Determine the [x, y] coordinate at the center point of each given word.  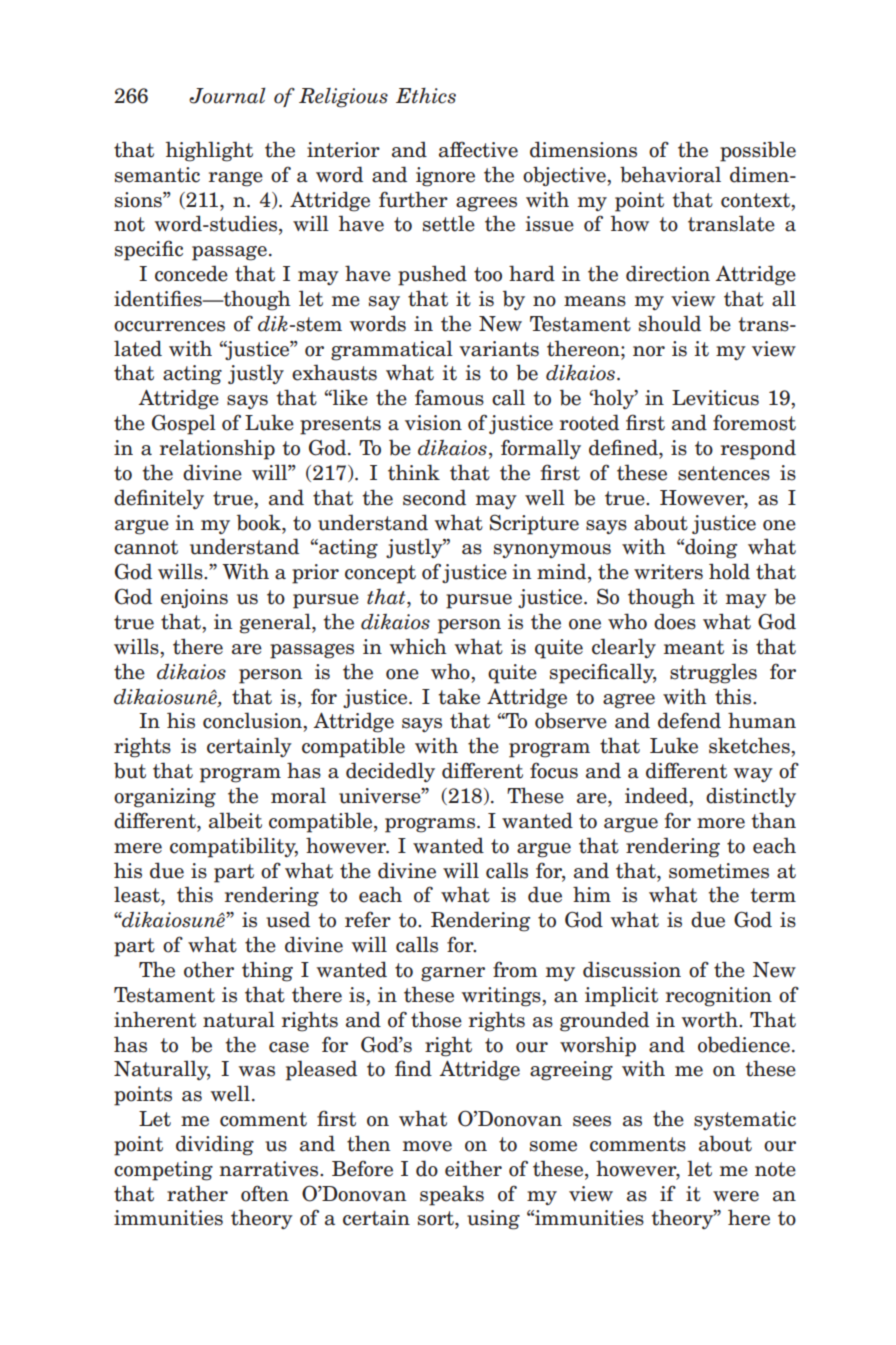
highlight [209, 151]
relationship [217, 449]
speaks [452, 1195]
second [434, 497]
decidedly [390, 772]
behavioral [670, 174]
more [721, 823]
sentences [724, 473]
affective [478, 149]
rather [197, 1193]
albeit [235, 820]
